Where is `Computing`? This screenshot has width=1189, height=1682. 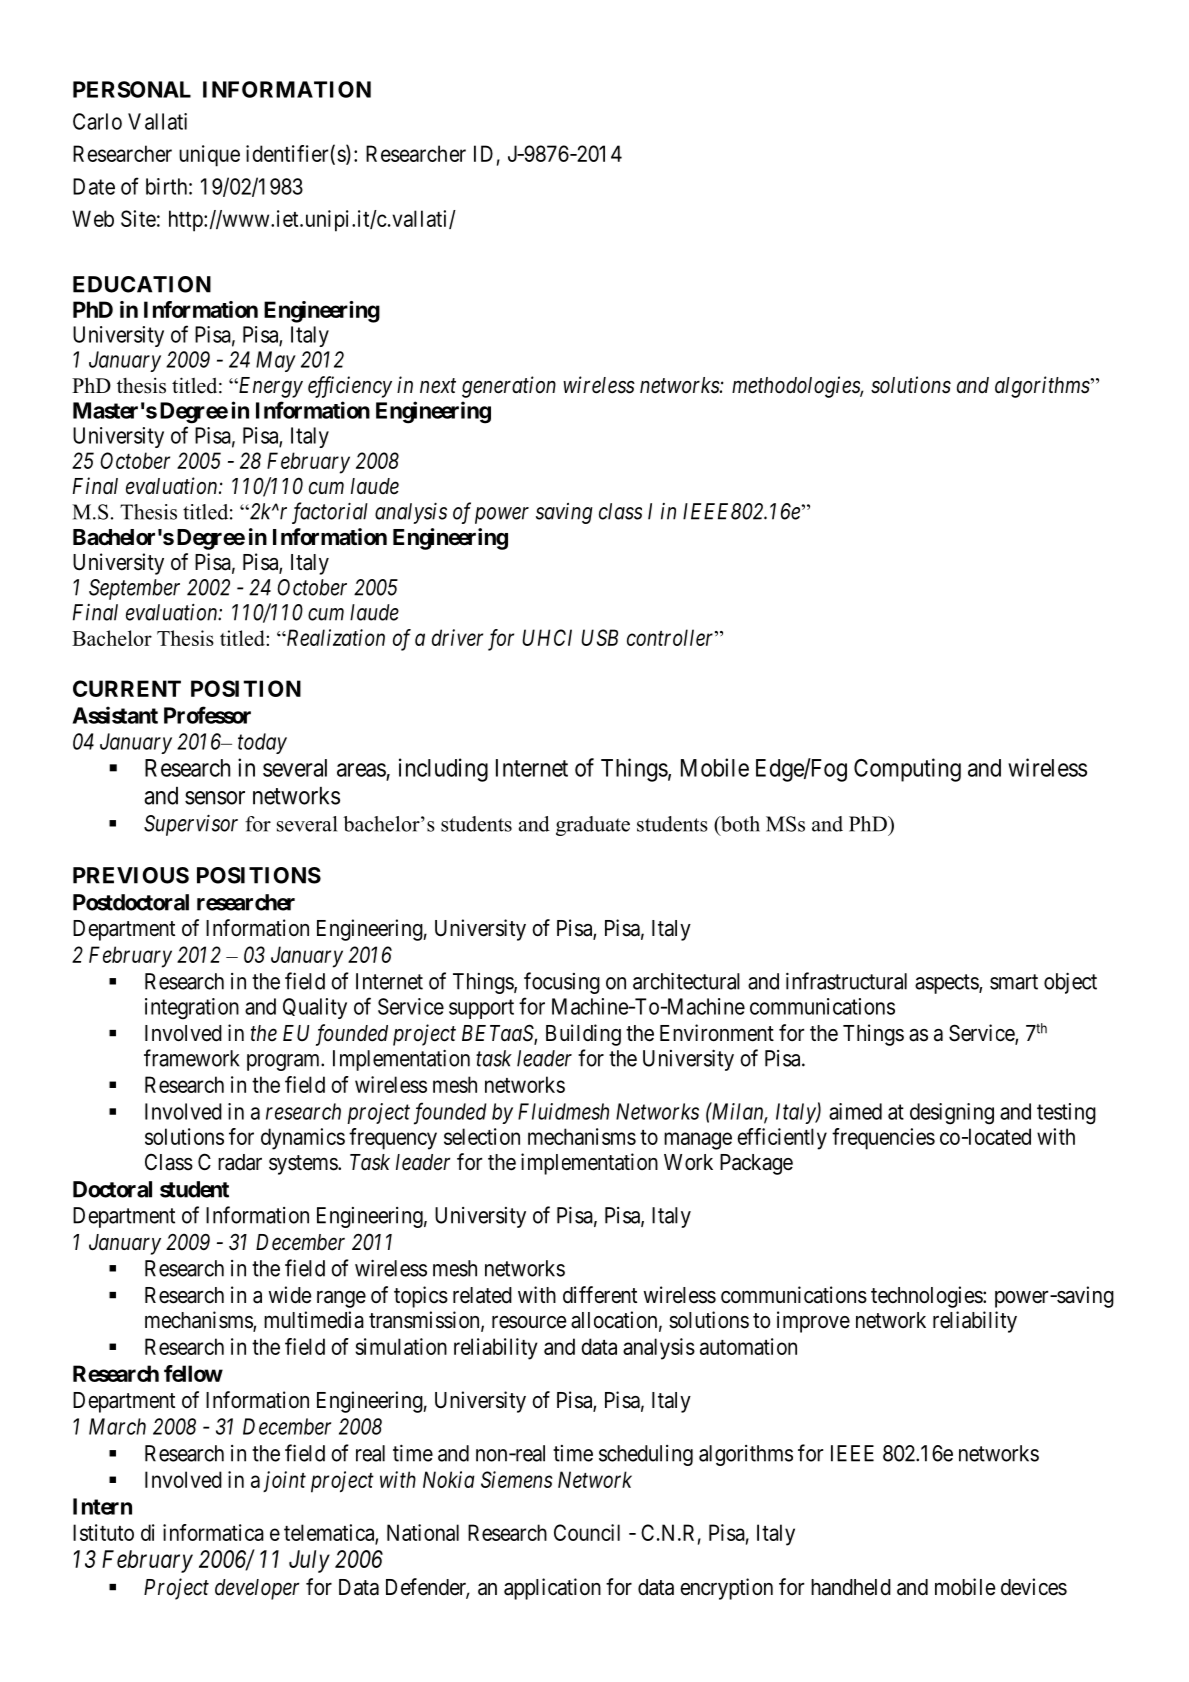 Computing is located at coordinates (907, 770).
